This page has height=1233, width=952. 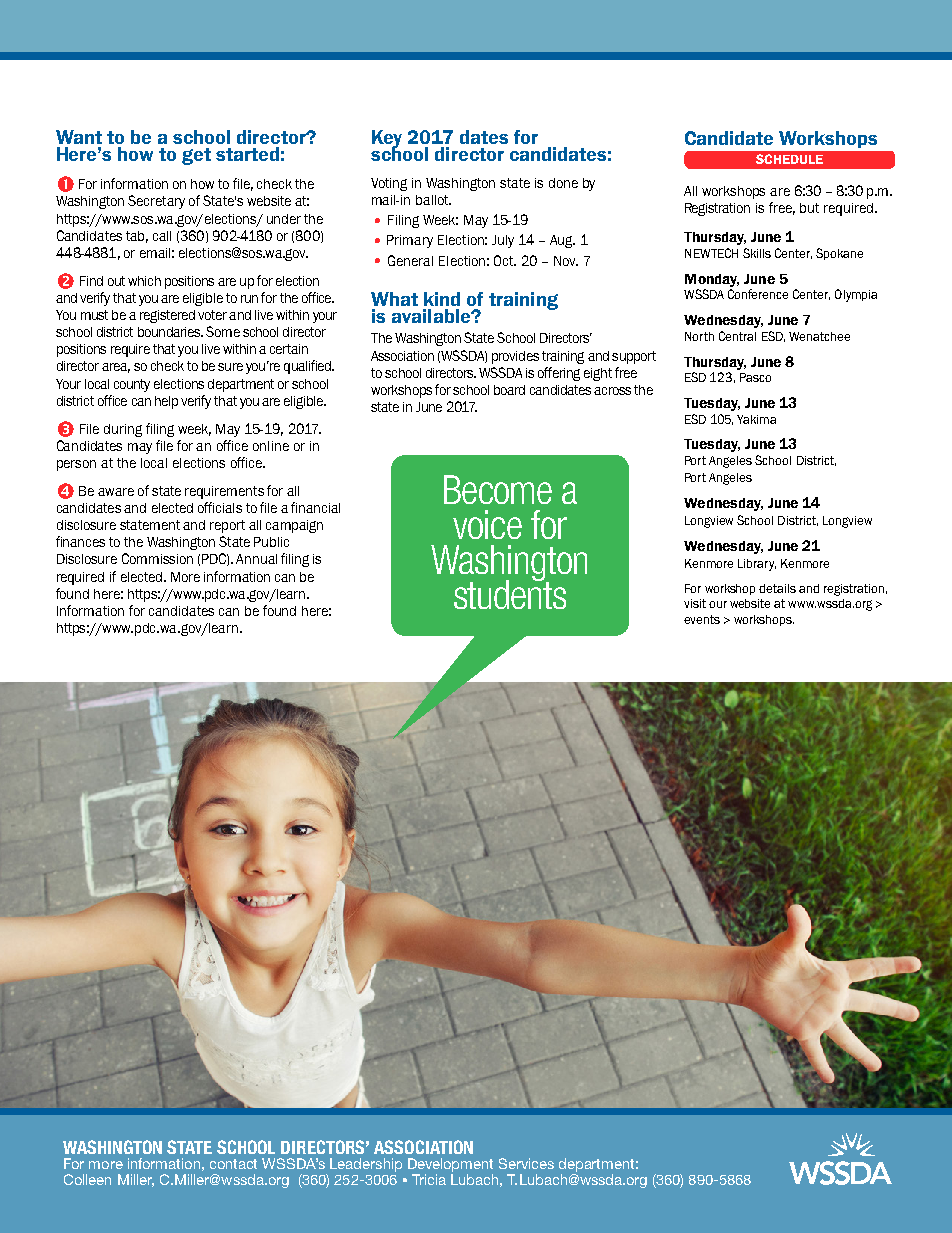 I want to click on Commission, so click(x=157, y=558).
